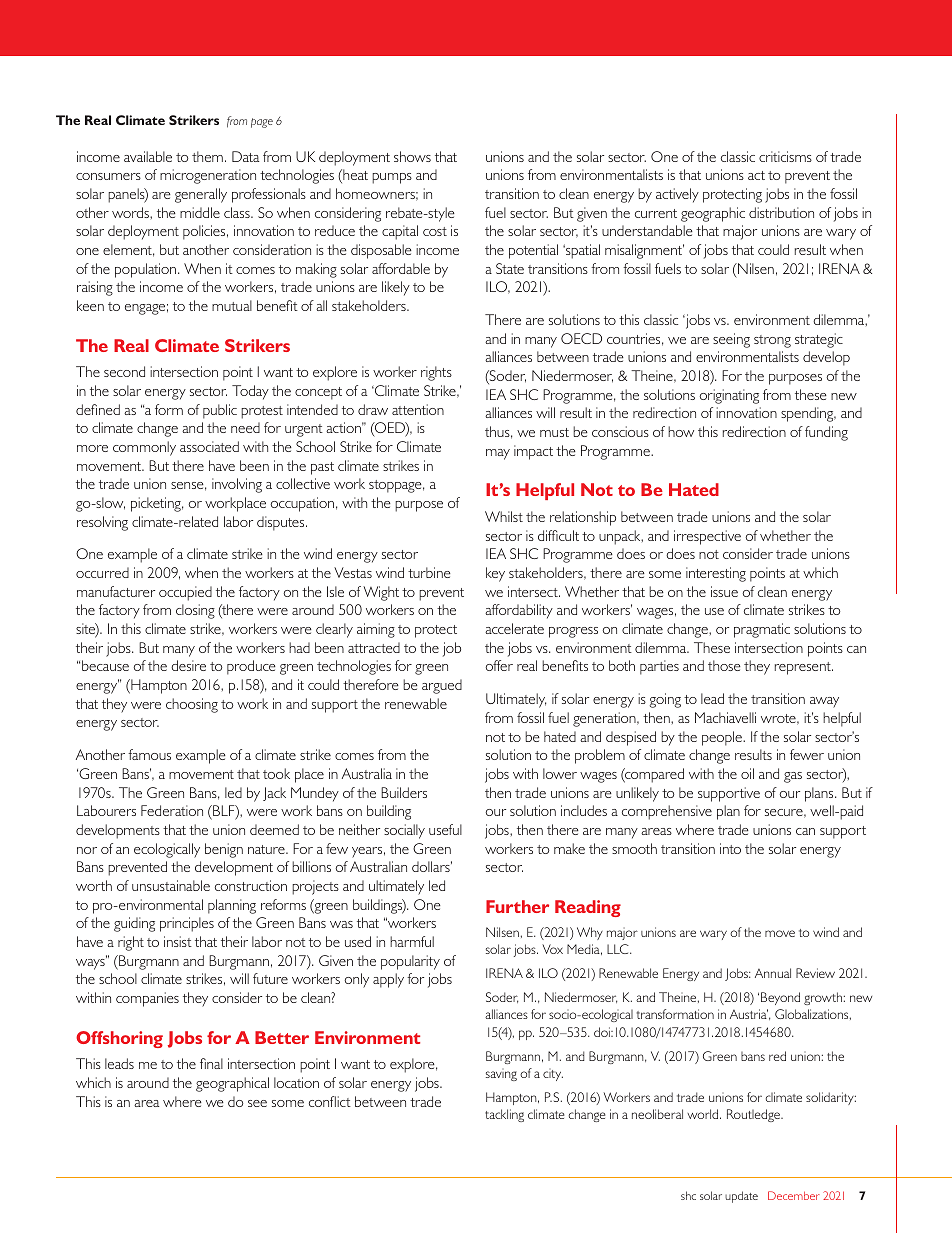 The image size is (952, 1233). What do you see at coordinates (172, 810) in the image?
I see `Federation` at bounding box center [172, 810].
